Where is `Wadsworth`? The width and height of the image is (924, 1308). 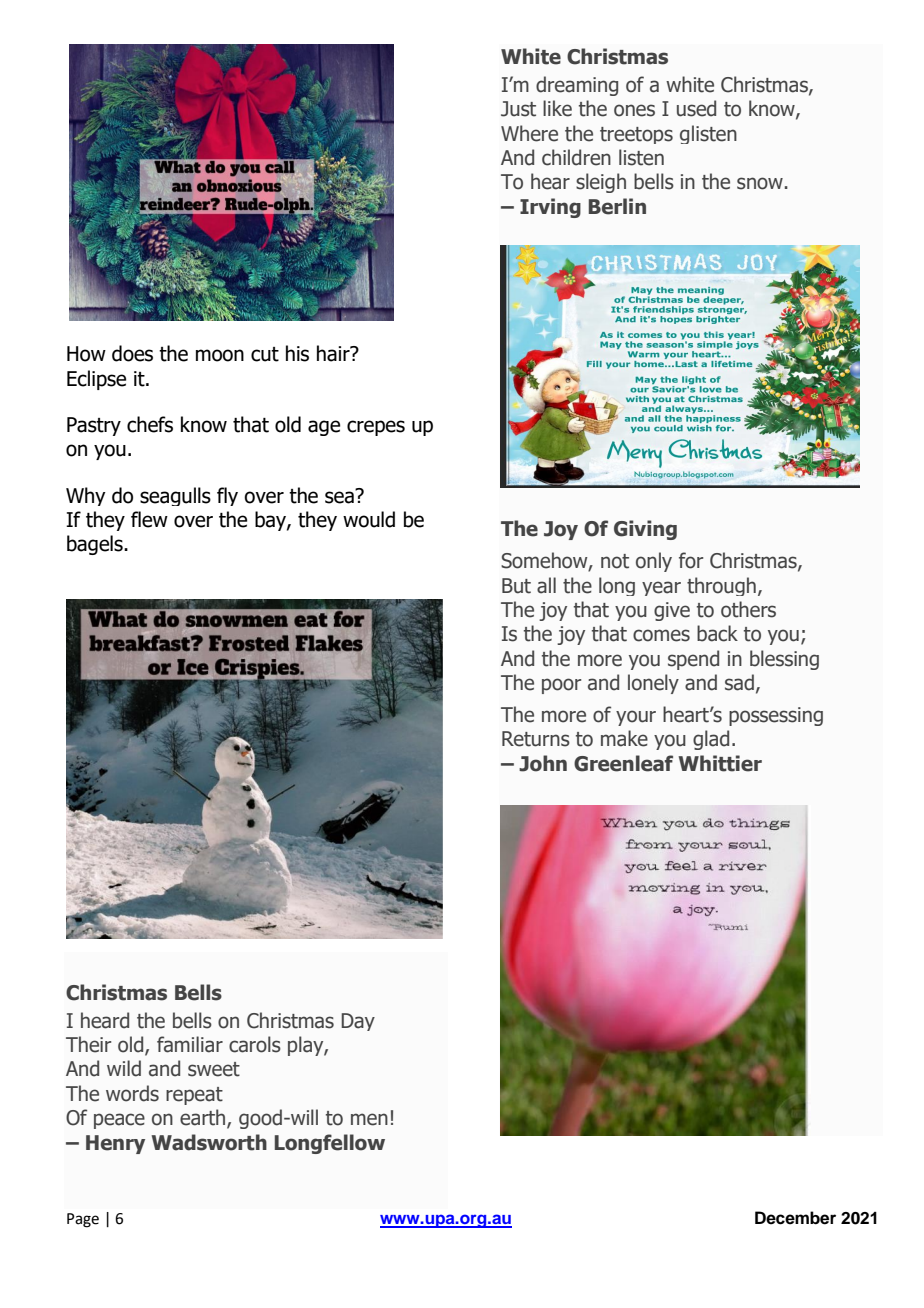
Wadsworth is located at coordinates (209, 1142).
